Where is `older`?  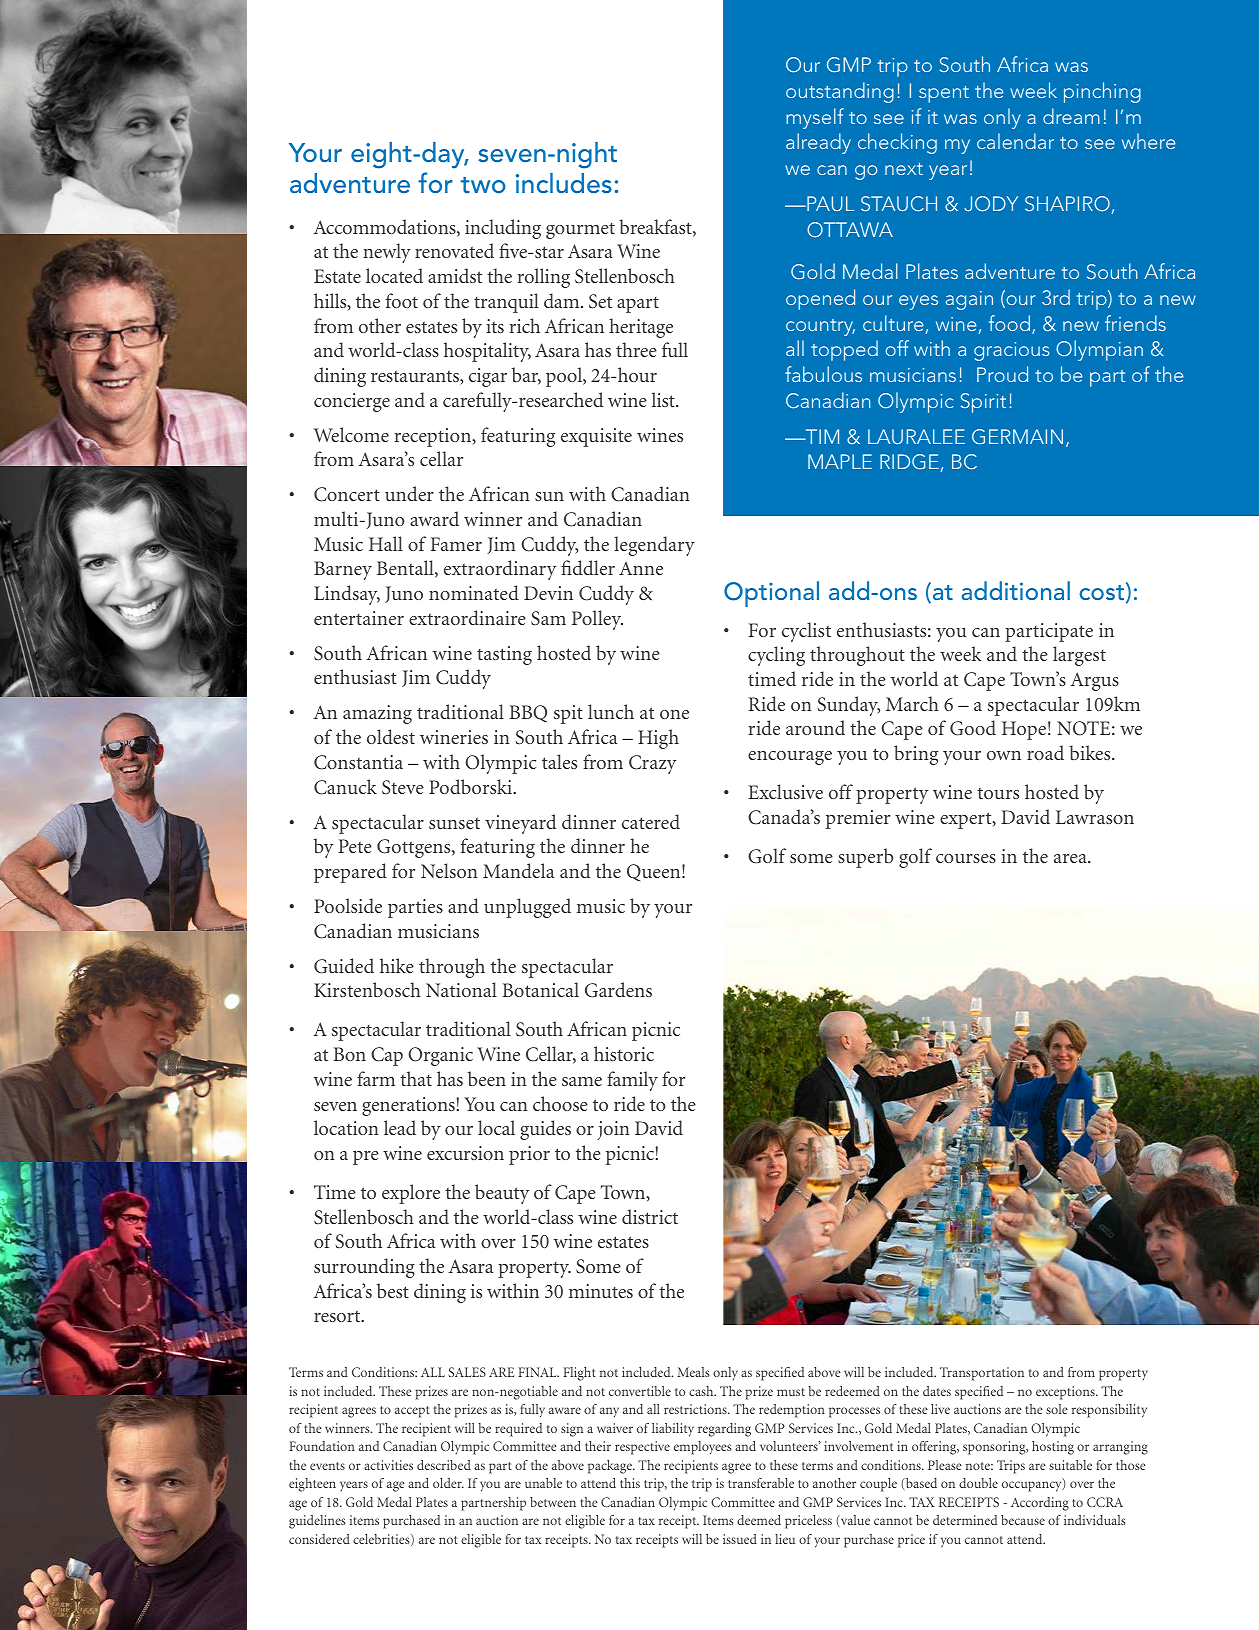
older is located at coordinates (448, 1483).
